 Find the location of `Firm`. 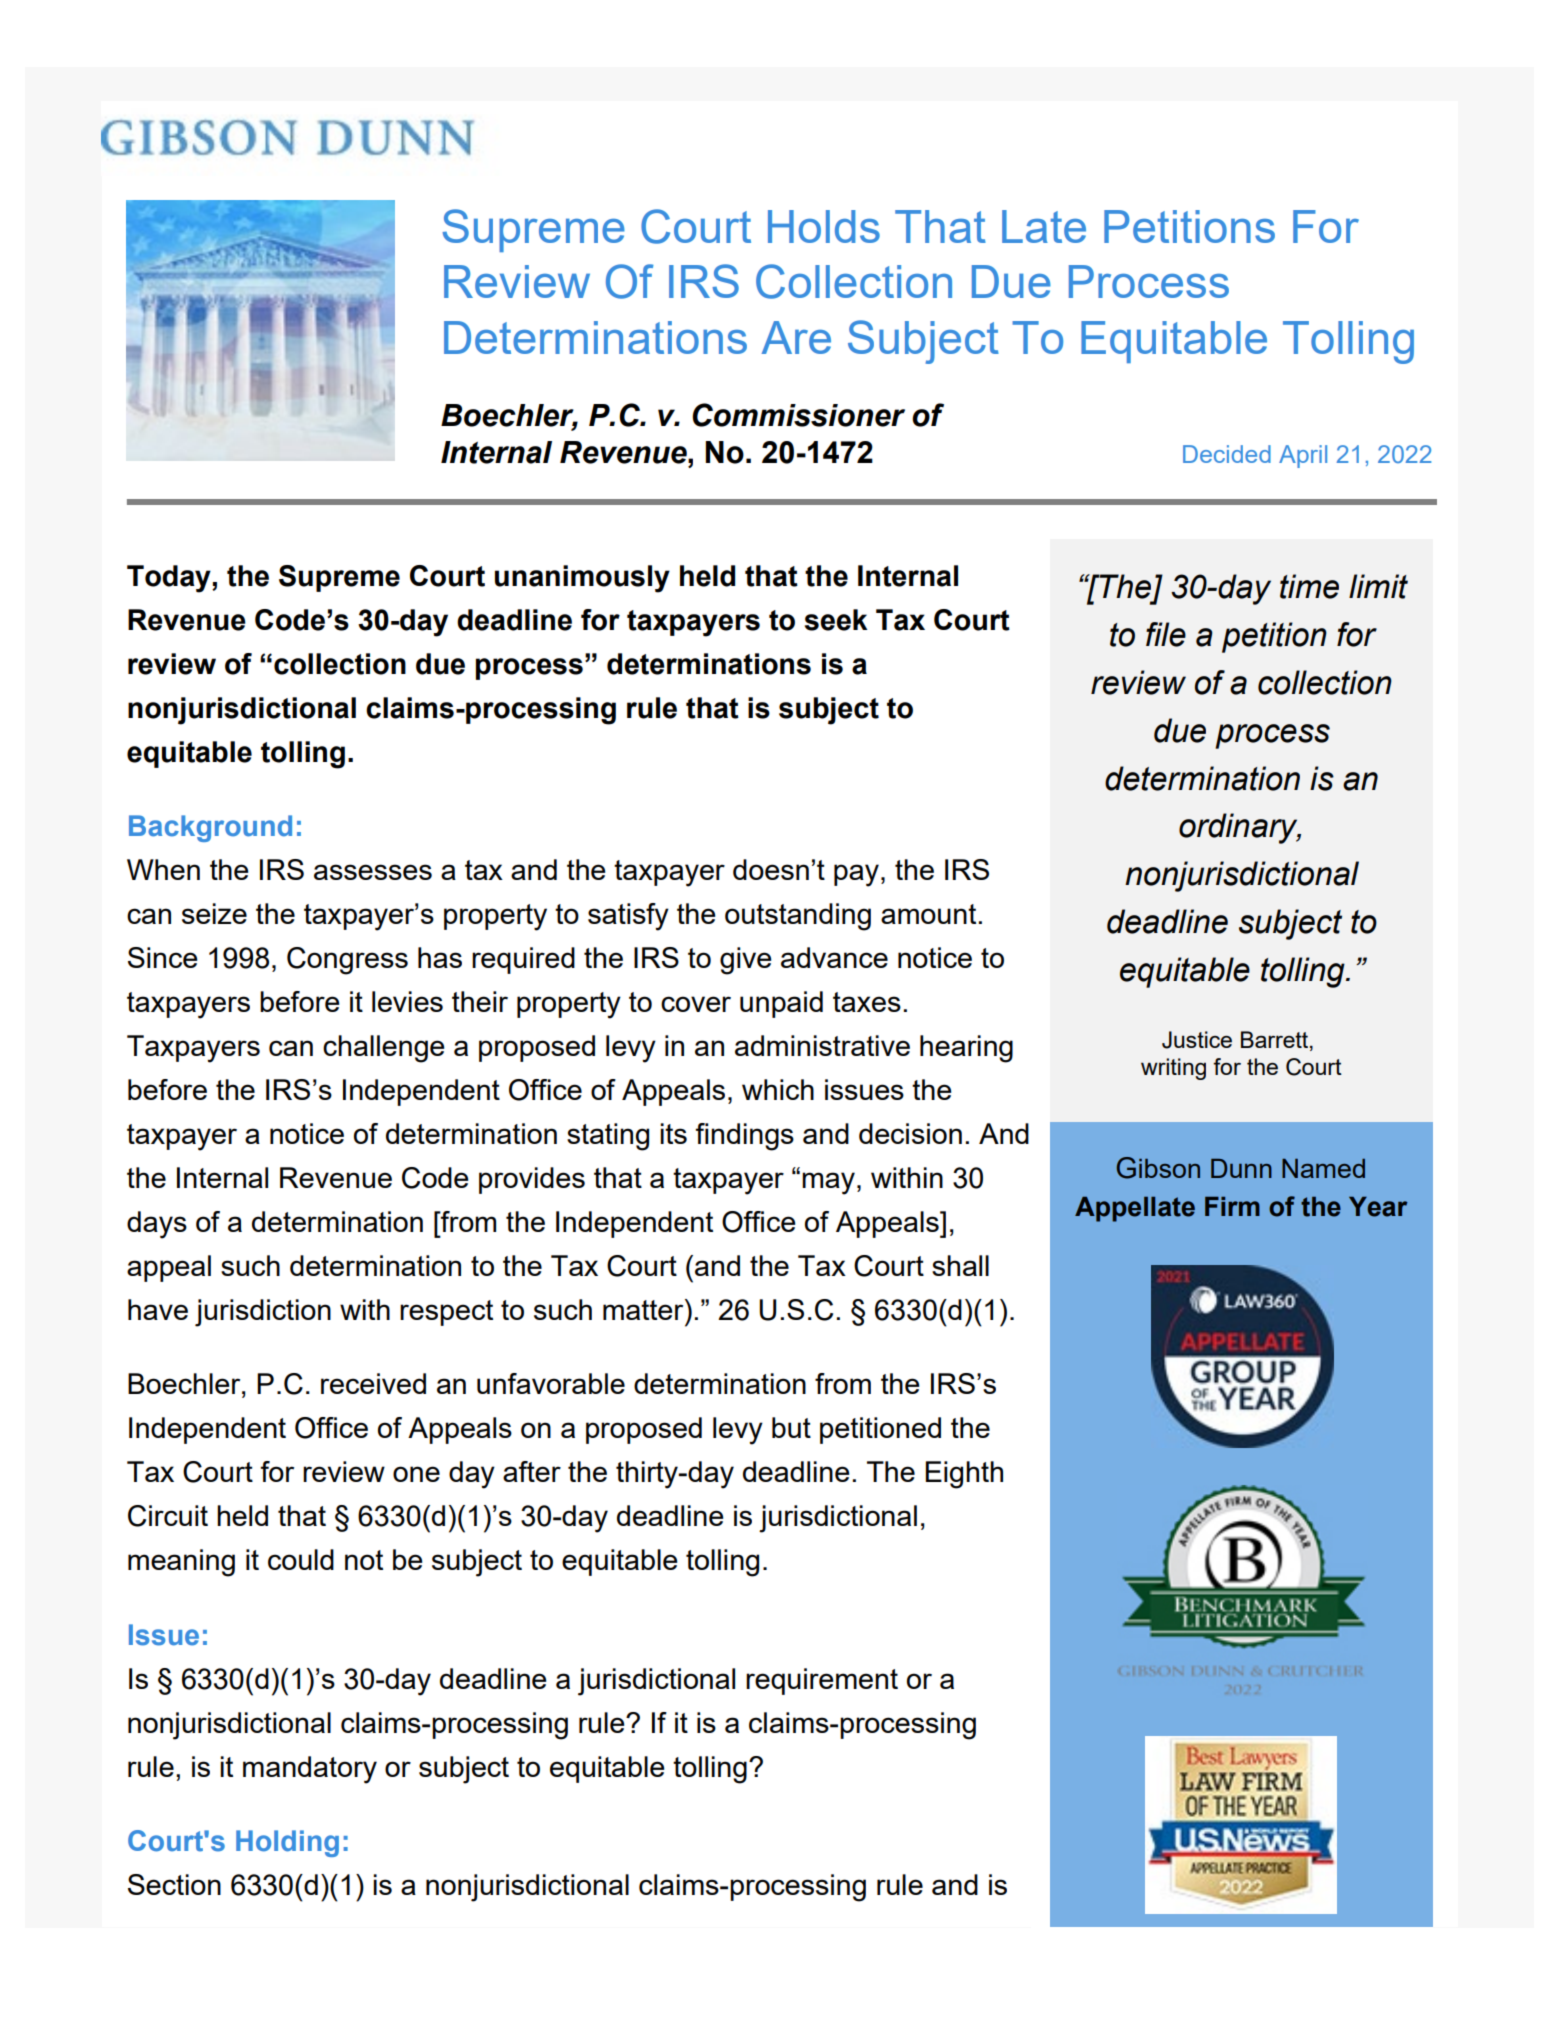

Firm is located at coordinates (1232, 1206).
